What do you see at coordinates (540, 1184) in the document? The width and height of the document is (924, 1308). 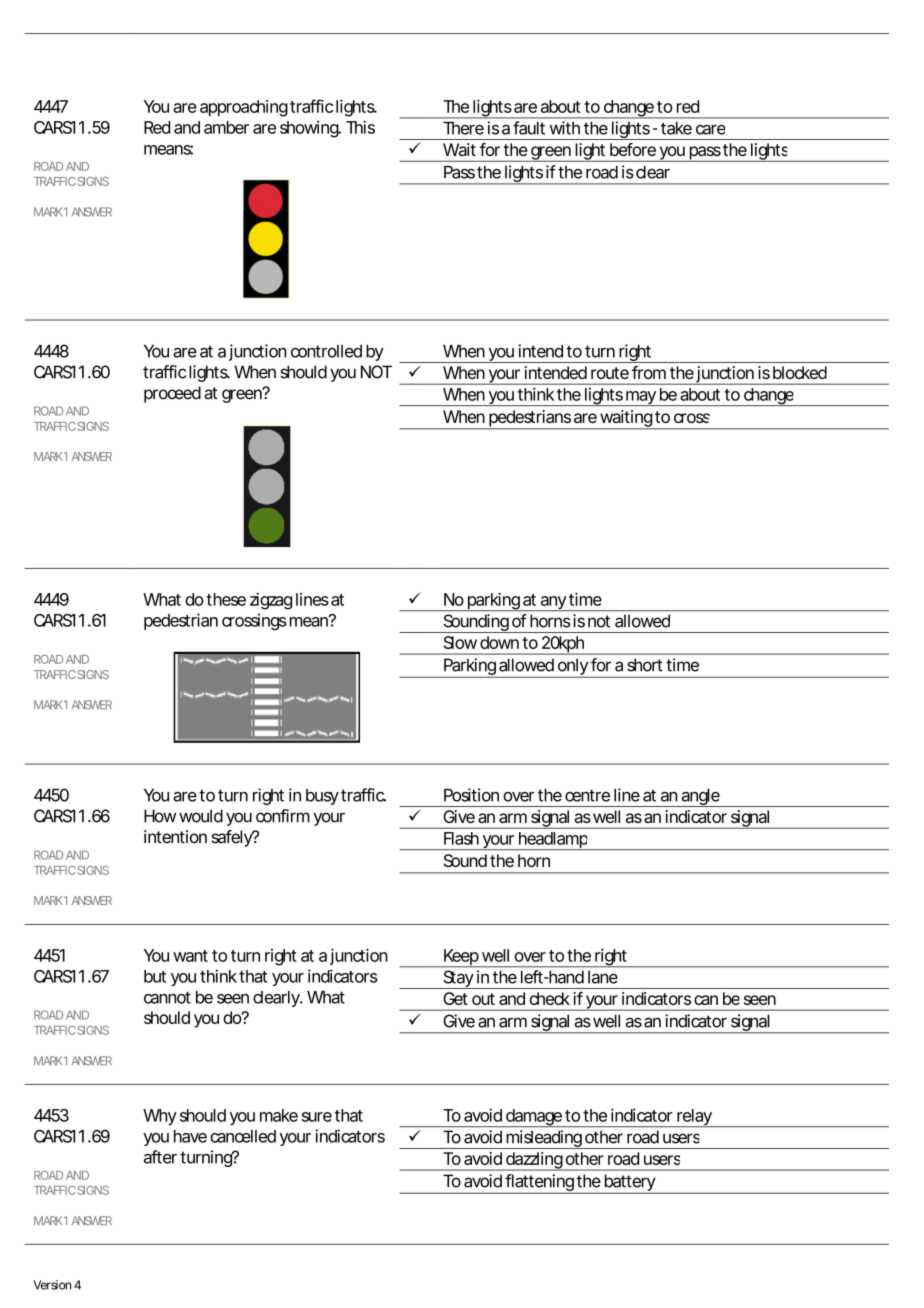 I see `flattening` at bounding box center [540, 1184].
